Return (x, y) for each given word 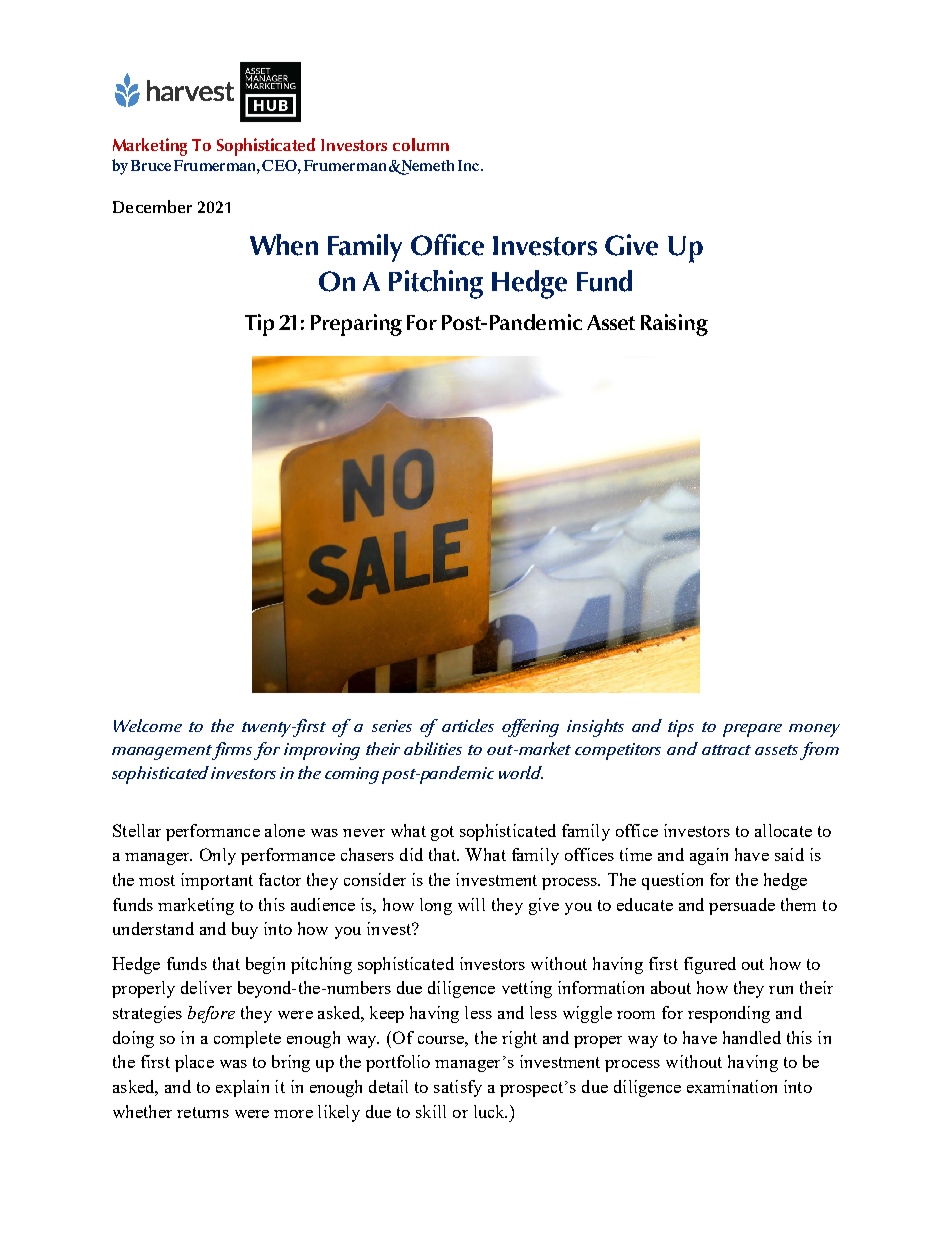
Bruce (151, 165)
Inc (470, 165)
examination (732, 1086)
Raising (674, 325)
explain (242, 1088)
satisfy (458, 1088)
